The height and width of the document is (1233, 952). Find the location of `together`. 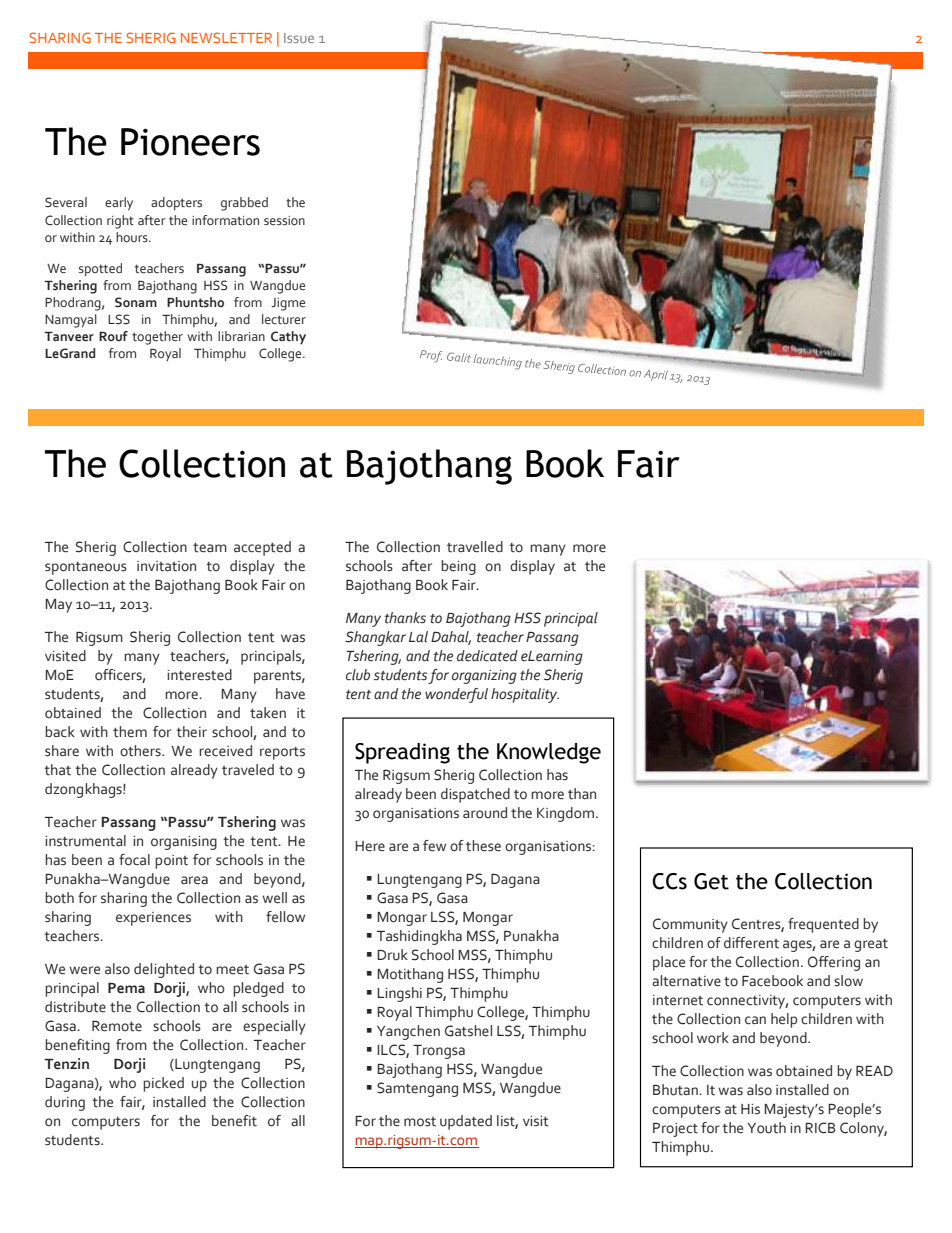

together is located at coordinates (157, 338).
